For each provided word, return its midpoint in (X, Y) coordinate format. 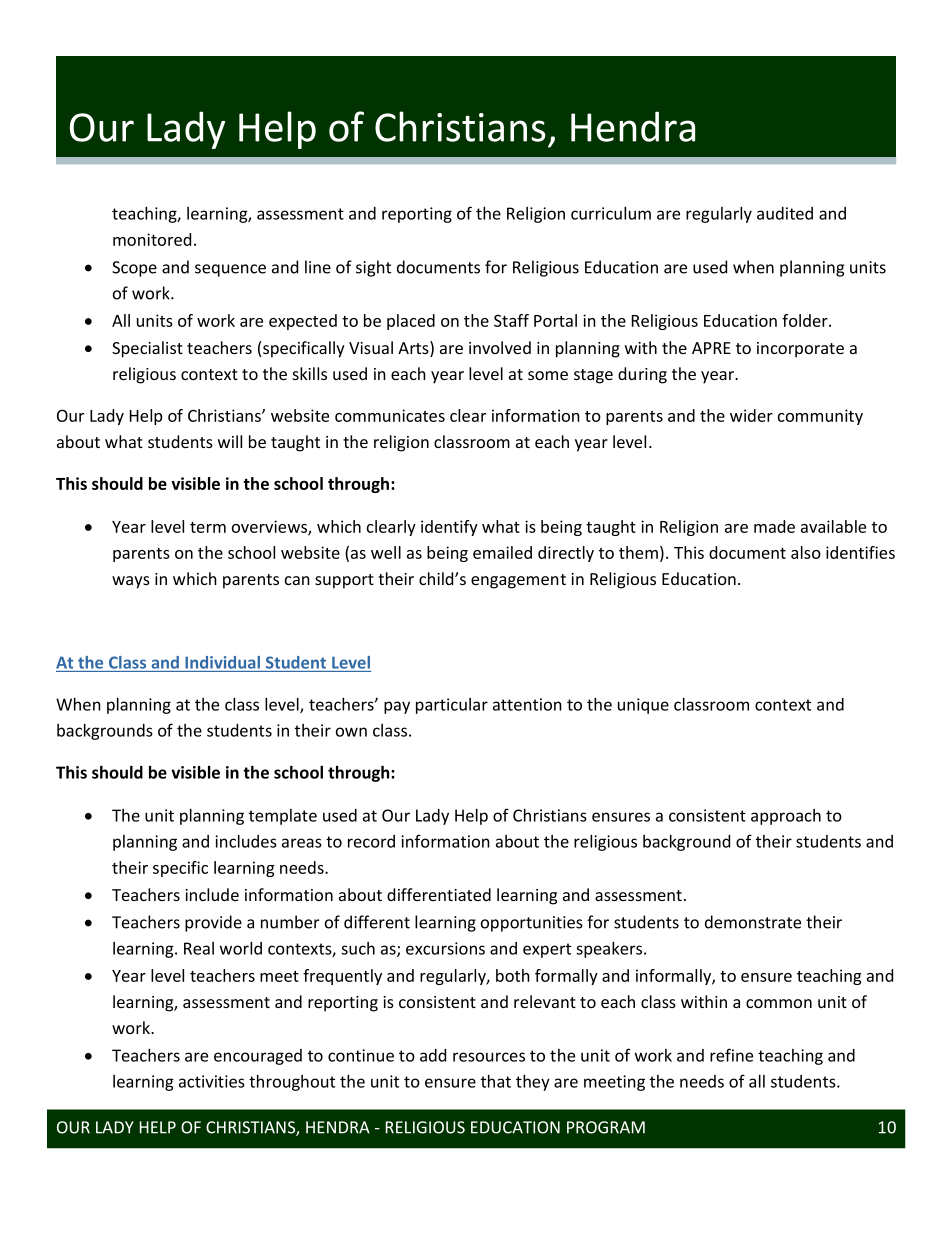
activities (212, 1081)
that (496, 1081)
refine (731, 1055)
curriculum (611, 213)
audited (785, 213)
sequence (230, 270)
